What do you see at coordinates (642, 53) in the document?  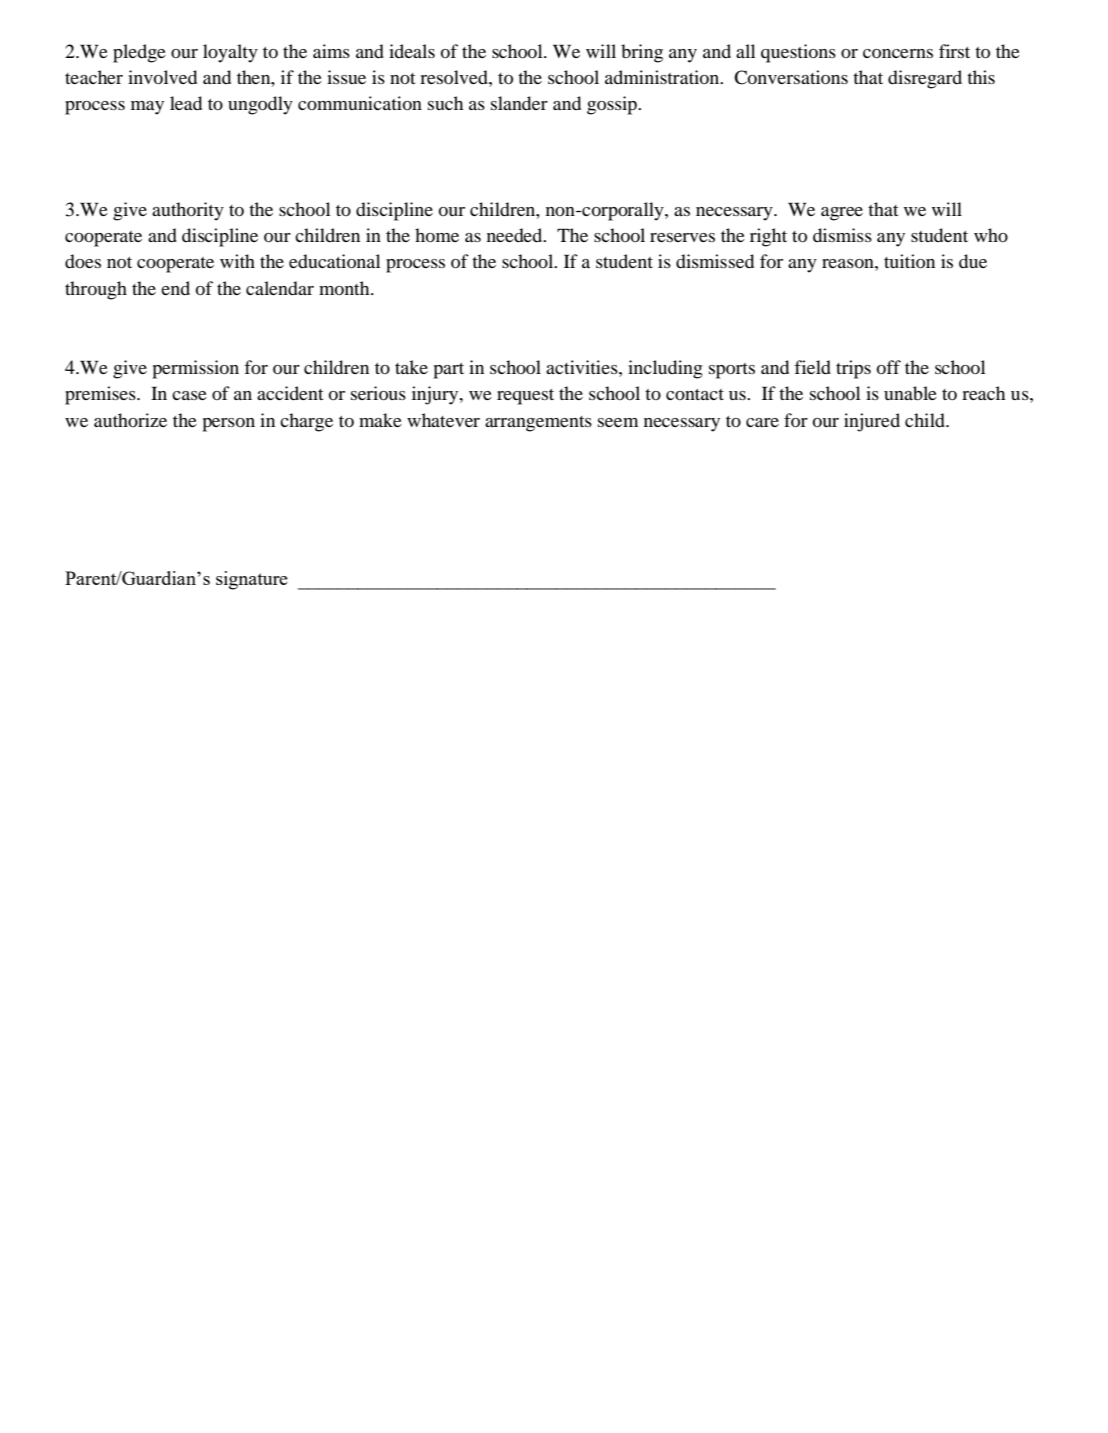 I see `bring` at bounding box center [642, 53].
